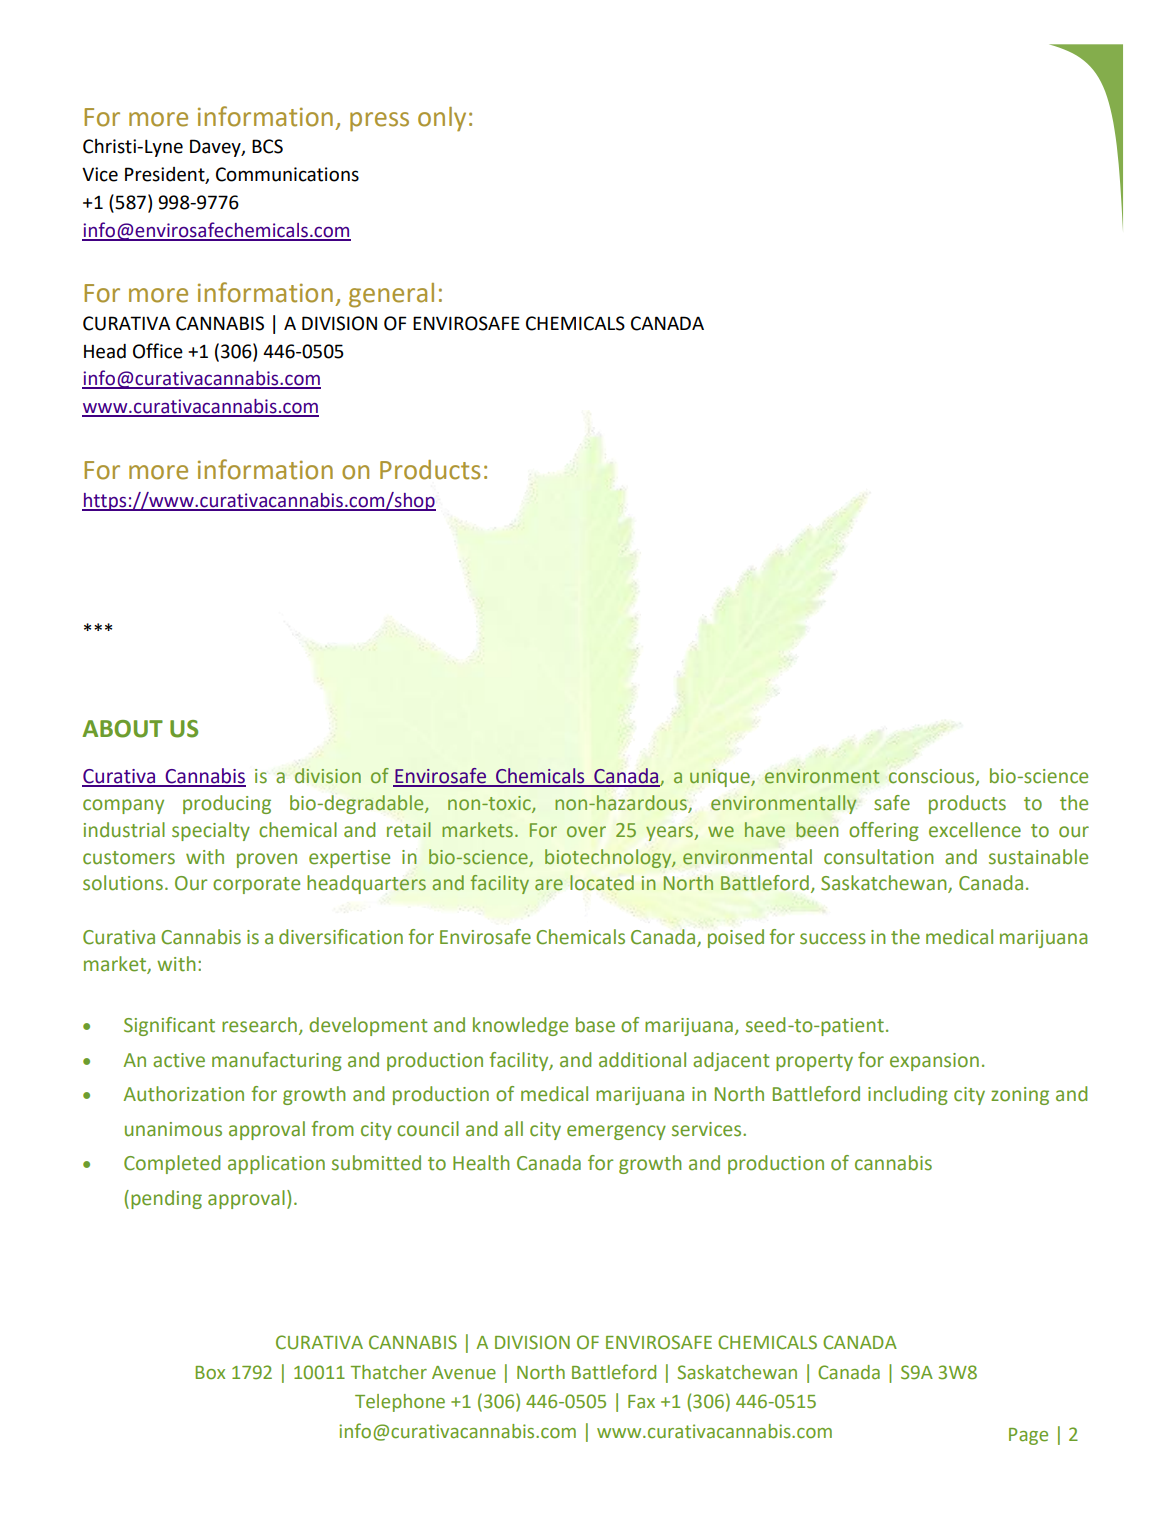 The image size is (1172, 1516). I want to click on producing, so click(227, 804).
